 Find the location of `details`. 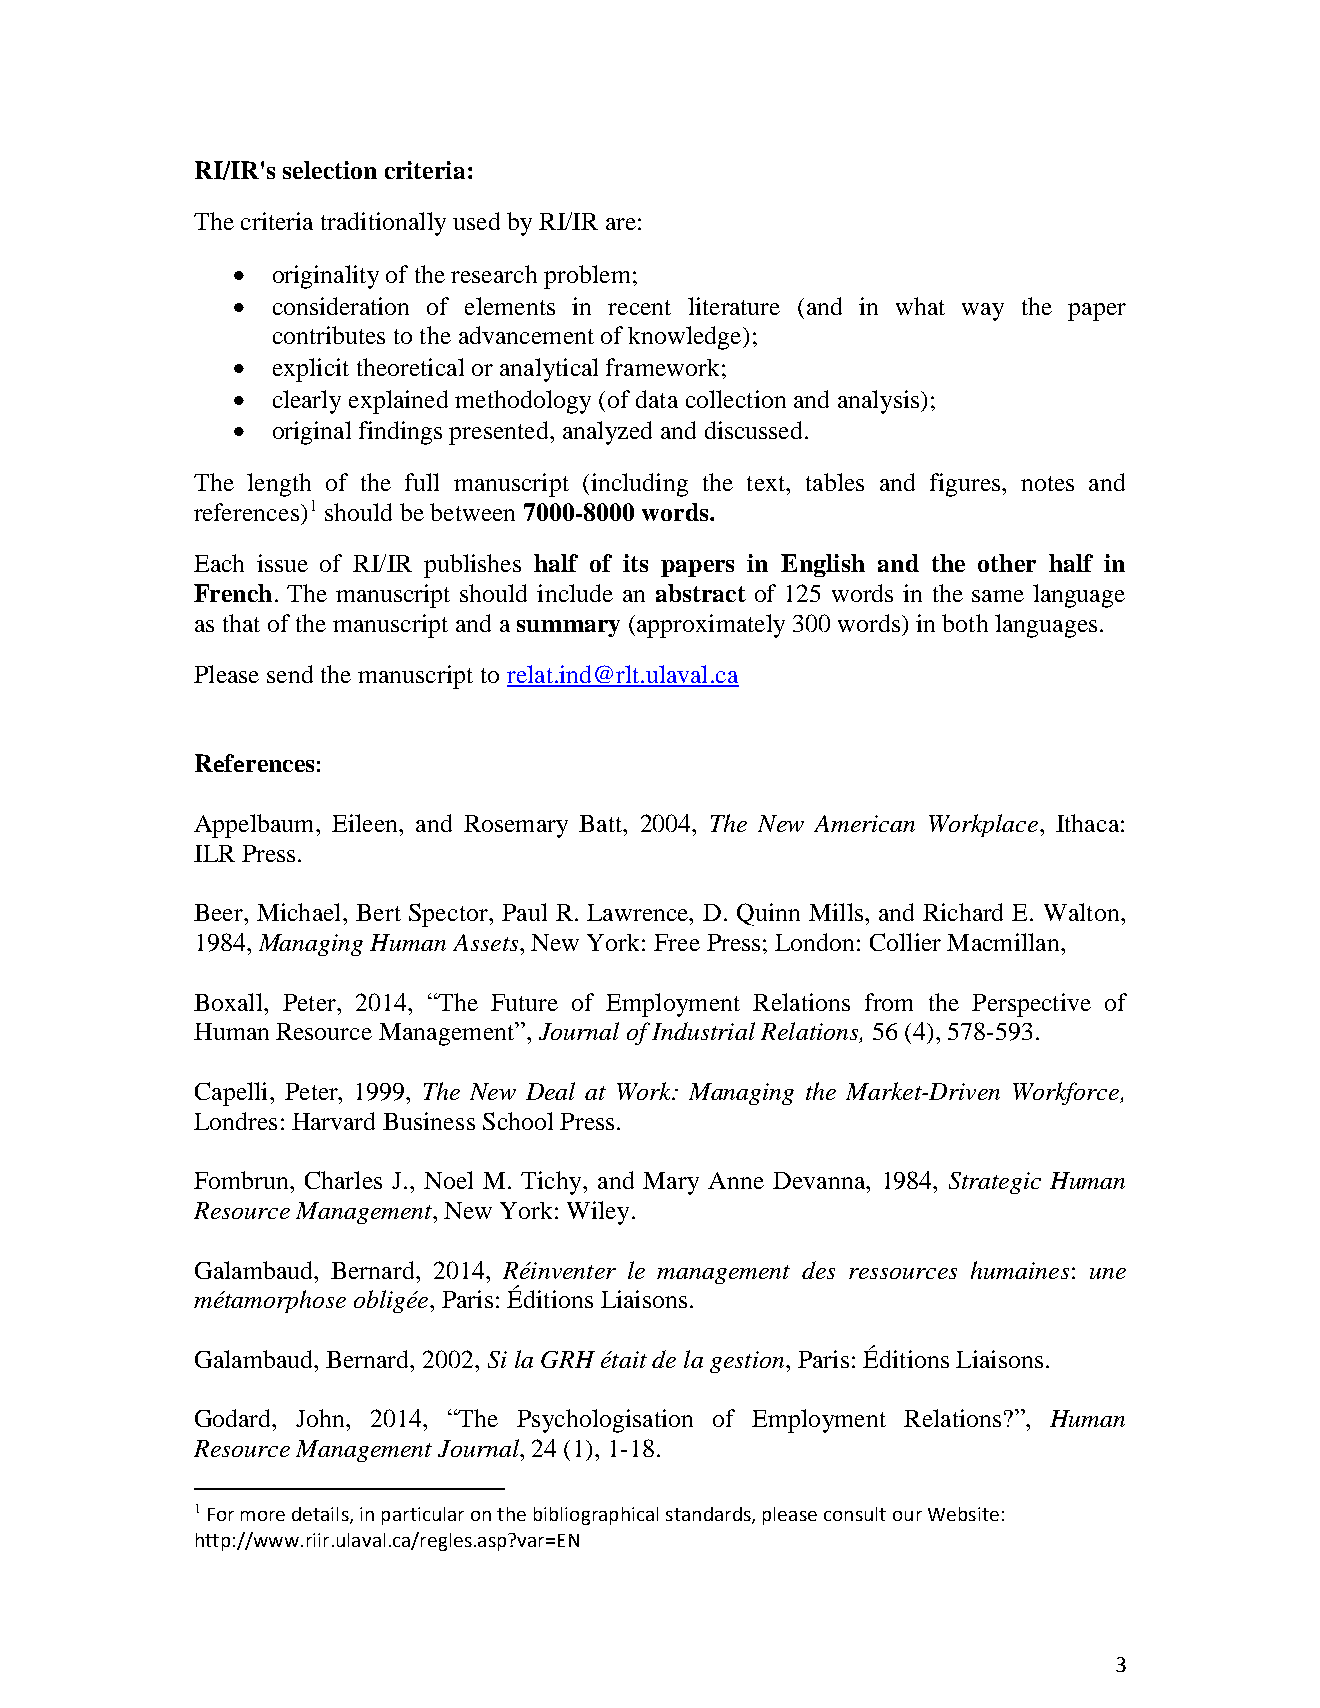

details is located at coordinates (321, 1515).
